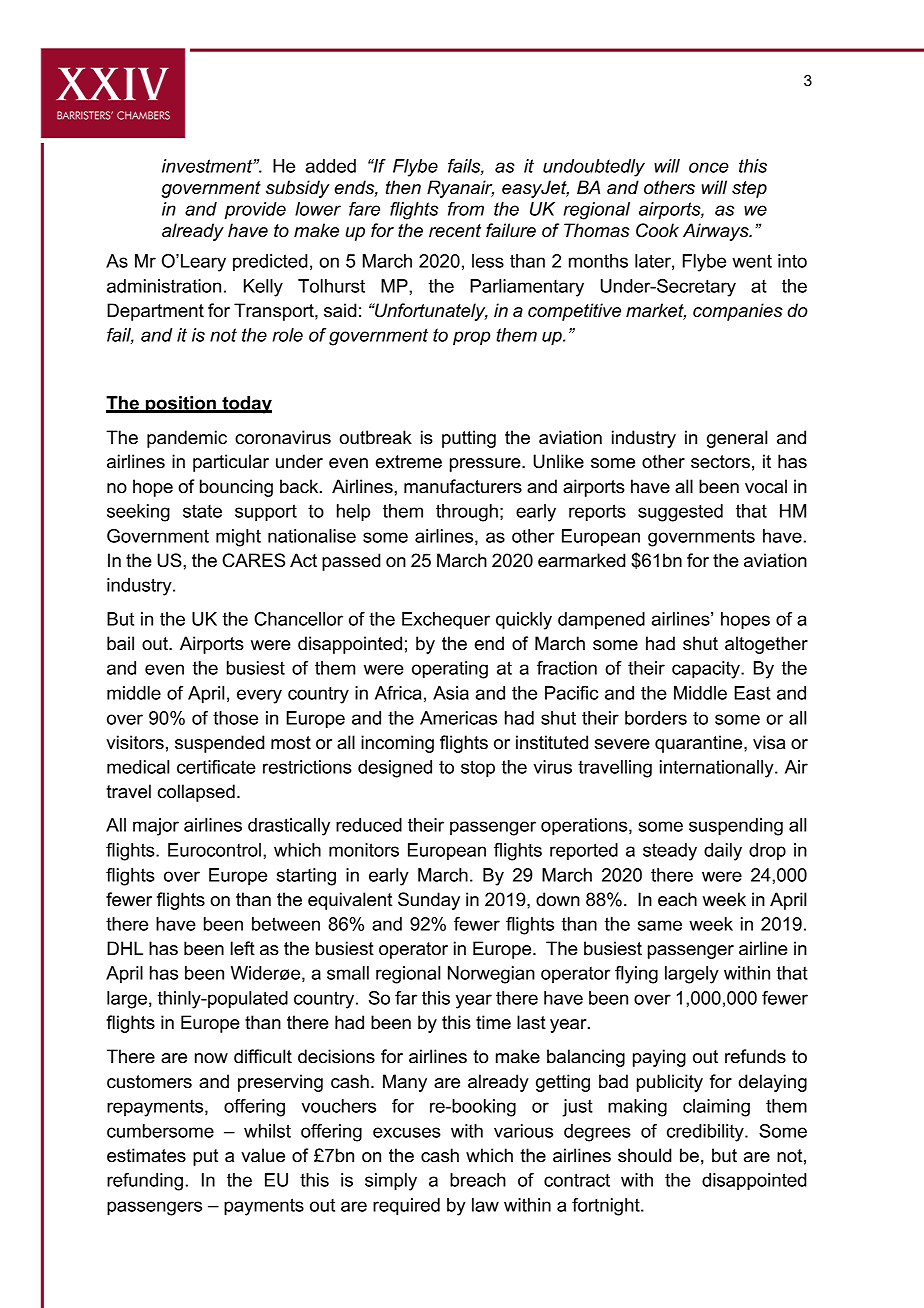 The width and height of the document is (924, 1308). Describe the element at coordinates (707, 670) in the document. I see `capacity` at that location.
